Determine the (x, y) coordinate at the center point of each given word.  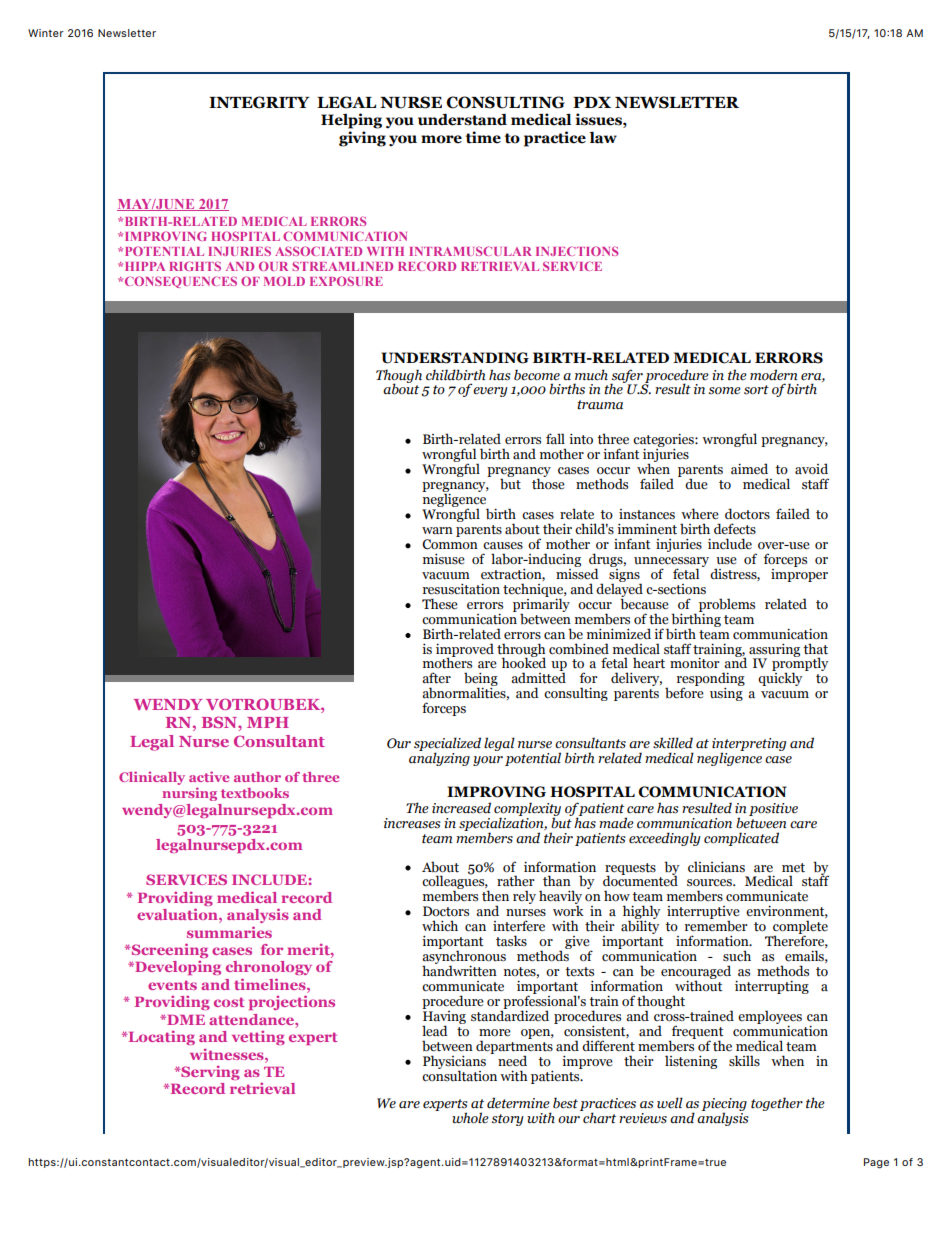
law (603, 138)
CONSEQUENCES (181, 282)
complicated (741, 839)
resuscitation (461, 589)
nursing (189, 794)
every (490, 392)
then (495, 896)
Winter (46, 33)
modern (773, 375)
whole (470, 1118)
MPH (268, 722)
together (777, 1104)
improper (799, 574)
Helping (351, 121)
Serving (209, 1073)
